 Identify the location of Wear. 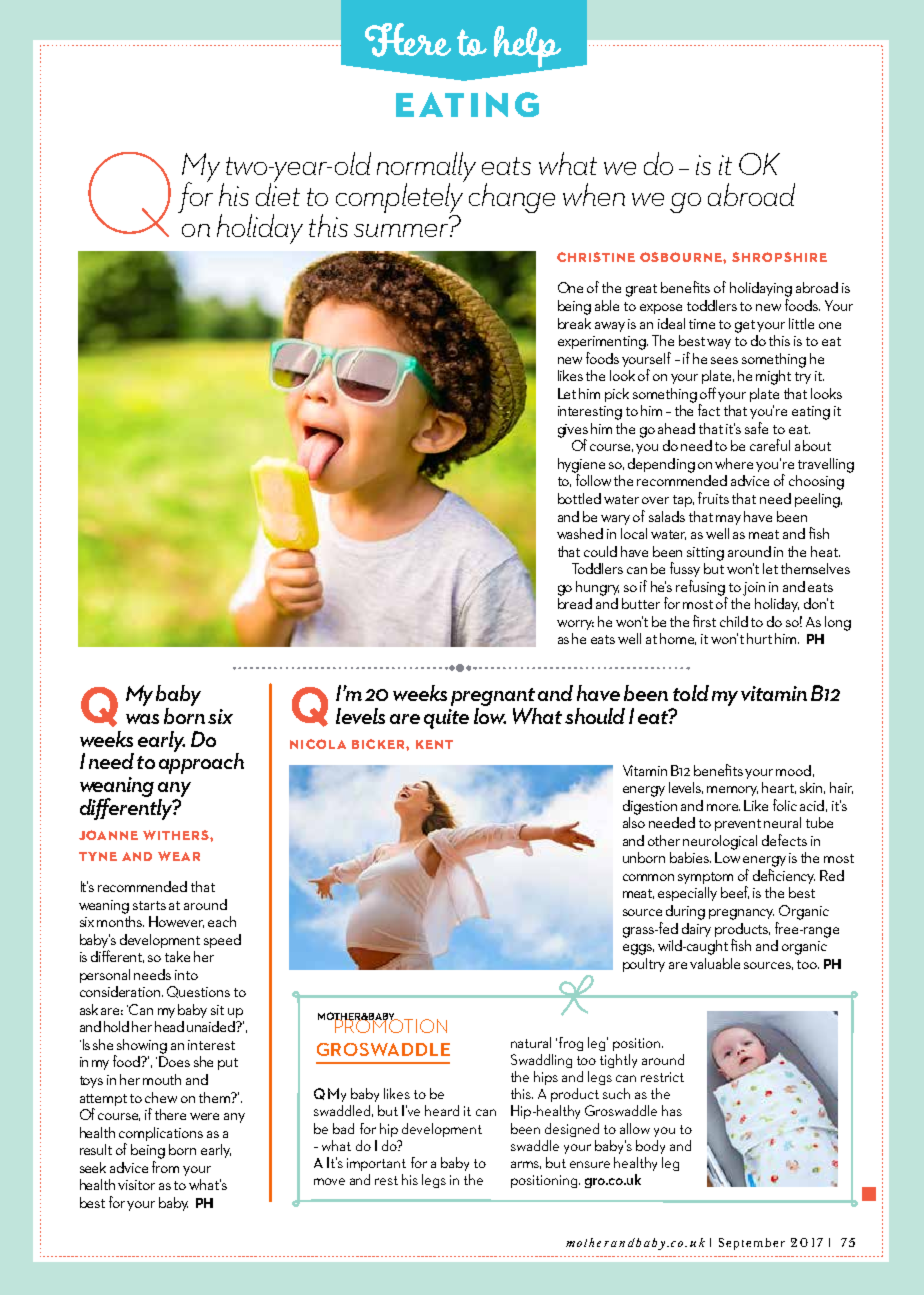
(179, 856).
